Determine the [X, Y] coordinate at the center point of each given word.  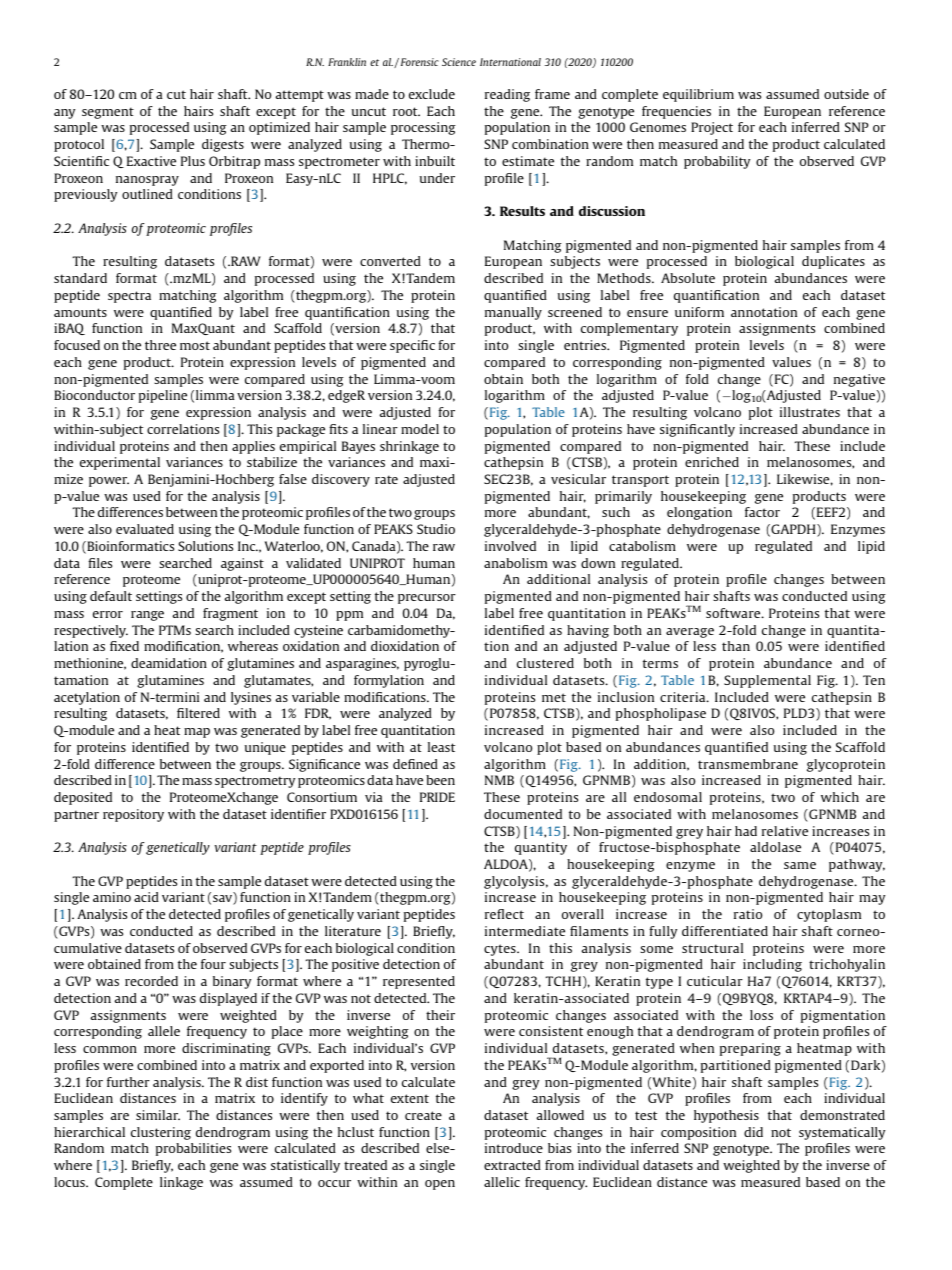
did [753, 1132]
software [734, 613]
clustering [161, 1133]
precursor [427, 599]
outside [846, 94]
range [147, 616]
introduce [514, 1148]
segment [108, 113]
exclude [432, 94]
